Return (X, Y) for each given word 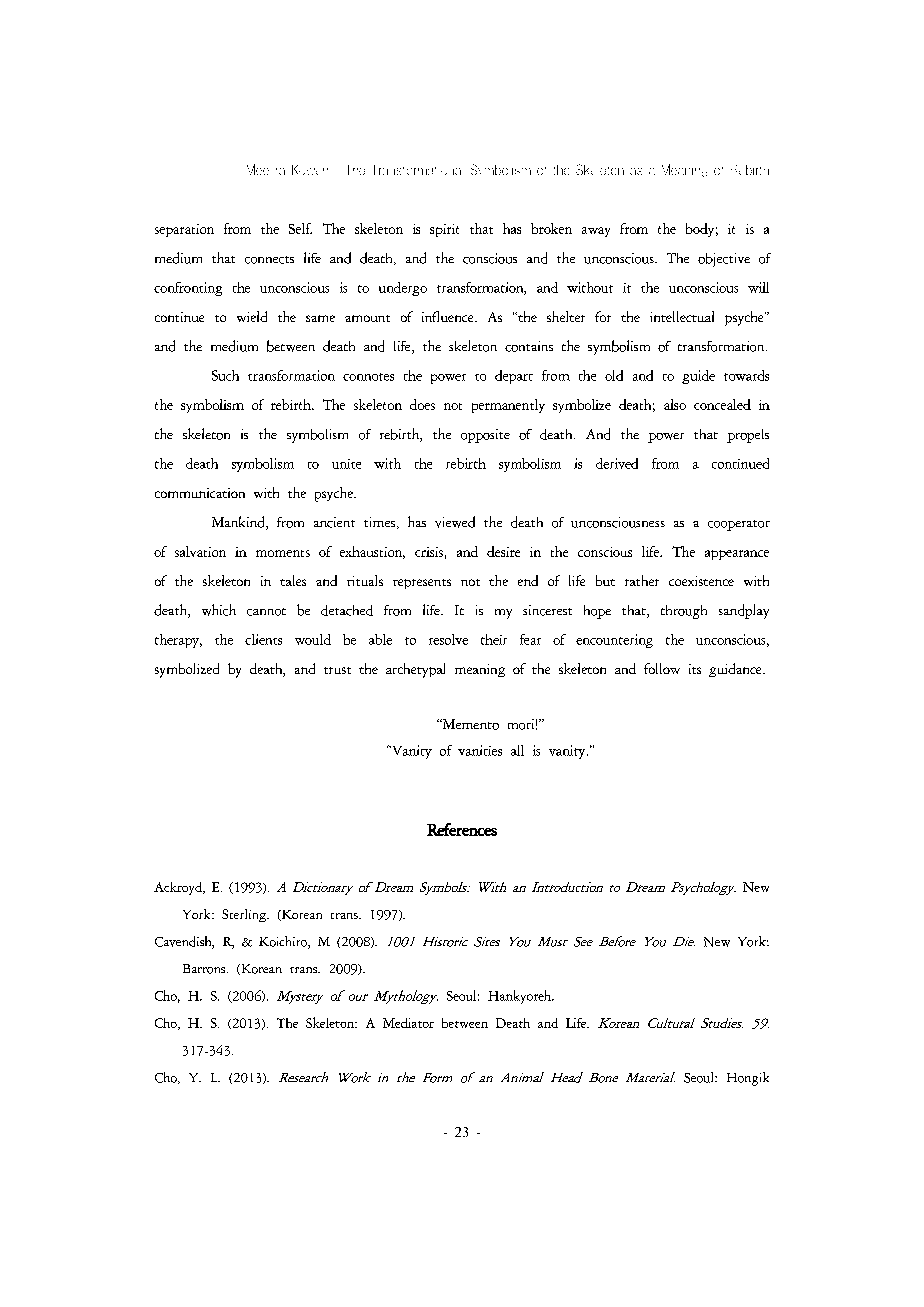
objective (724, 260)
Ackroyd (179, 888)
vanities (480, 750)
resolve (448, 639)
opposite (485, 436)
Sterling (245, 915)
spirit (444, 230)
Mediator (408, 1023)
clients (263, 639)
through (684, 612)
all (517, 750)
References (462, 829)
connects (269, 260)
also (675, 404)
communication (200, 493)
